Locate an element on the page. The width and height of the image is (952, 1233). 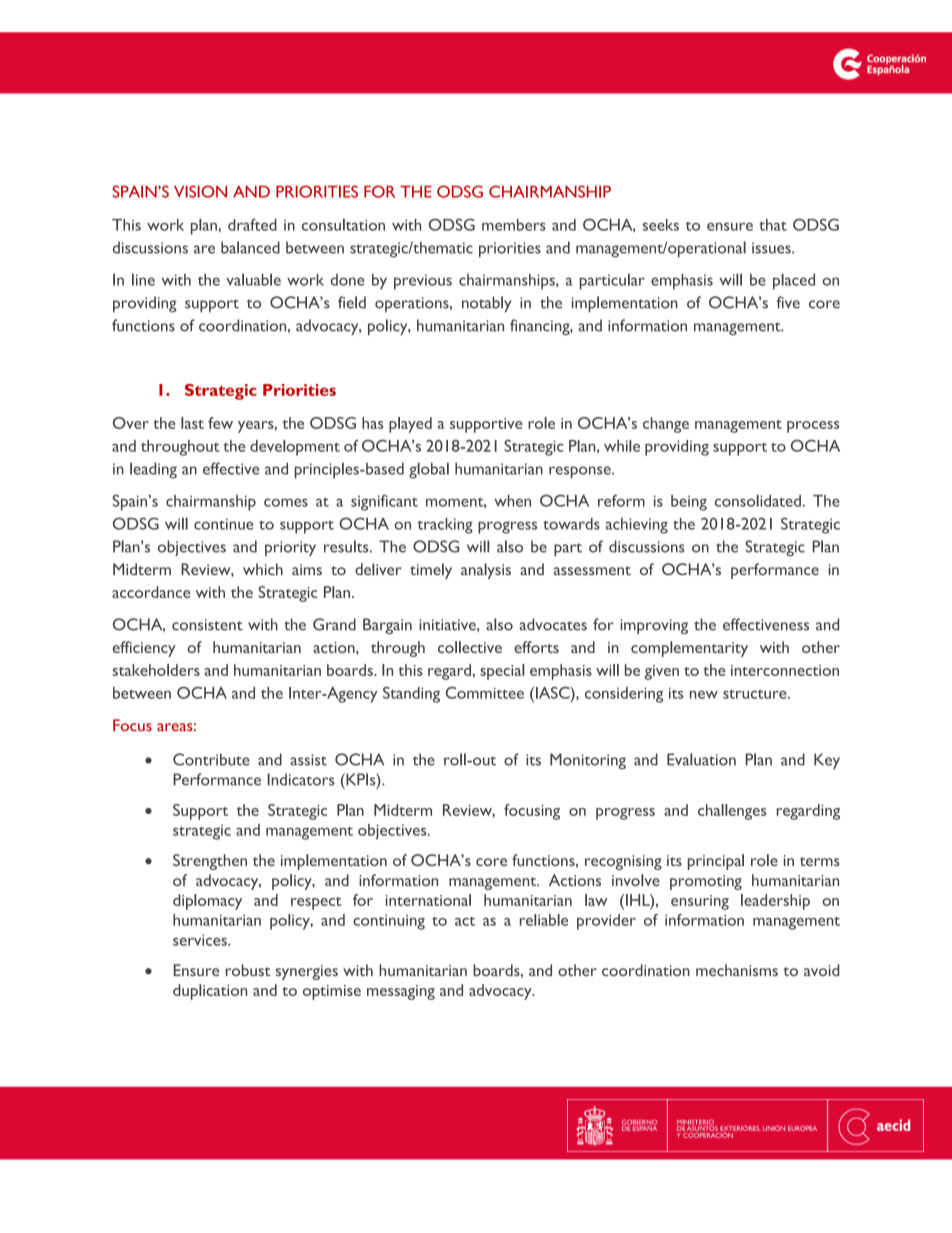
messaging is located at coordinates (401, 992).
